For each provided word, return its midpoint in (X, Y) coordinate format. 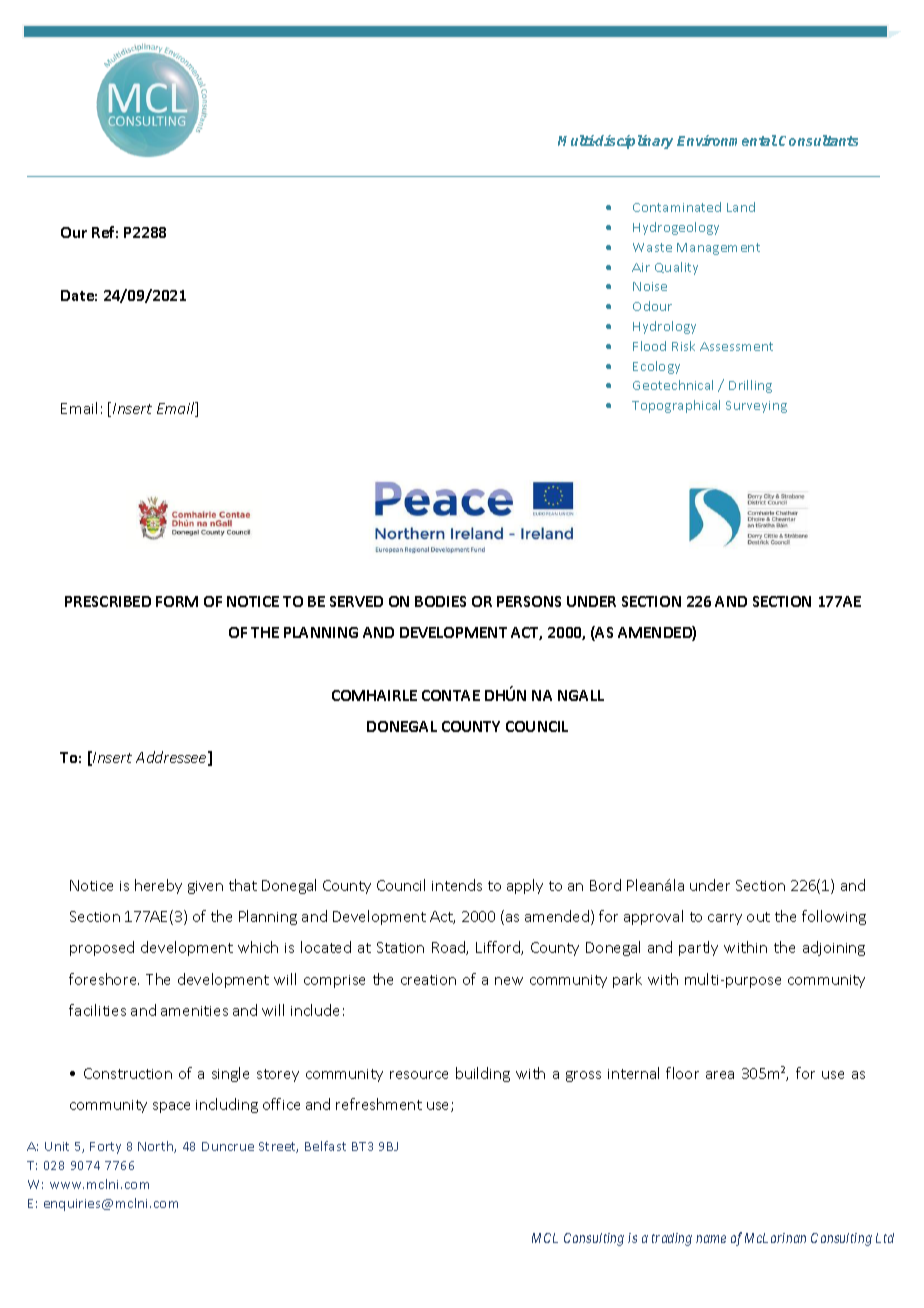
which (258, 947)
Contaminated (677, 207)
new (509, 981)
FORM (177, 601)
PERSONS (529, 601)
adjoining (834, 948)
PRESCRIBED (108, 601)
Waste (652, 247)
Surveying (756, 407)
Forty (105, 1148)
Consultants (818, 140)
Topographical (676, 406)
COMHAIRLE (374, 695)
